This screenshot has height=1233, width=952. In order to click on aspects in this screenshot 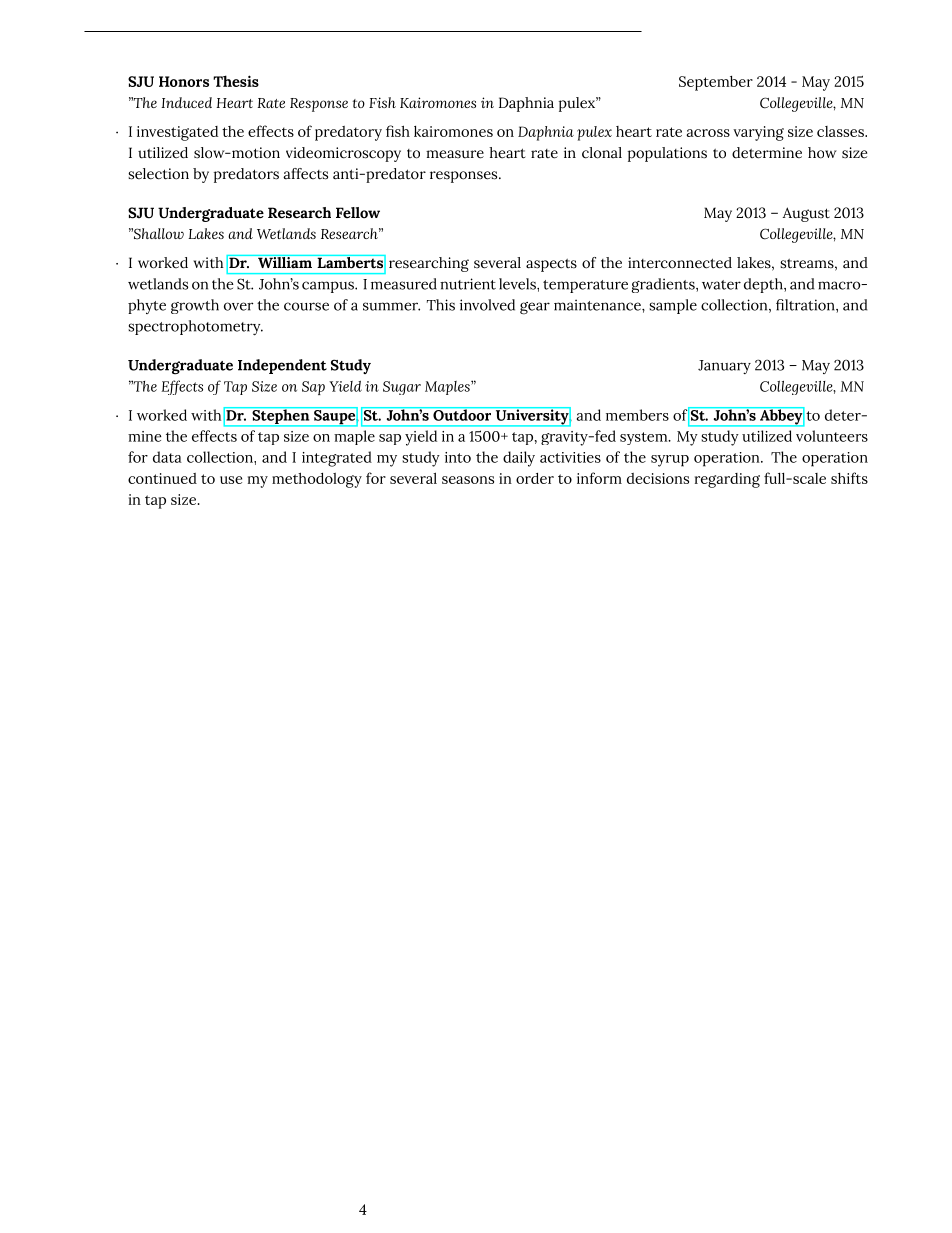, I will do `click(551, 265)`.
